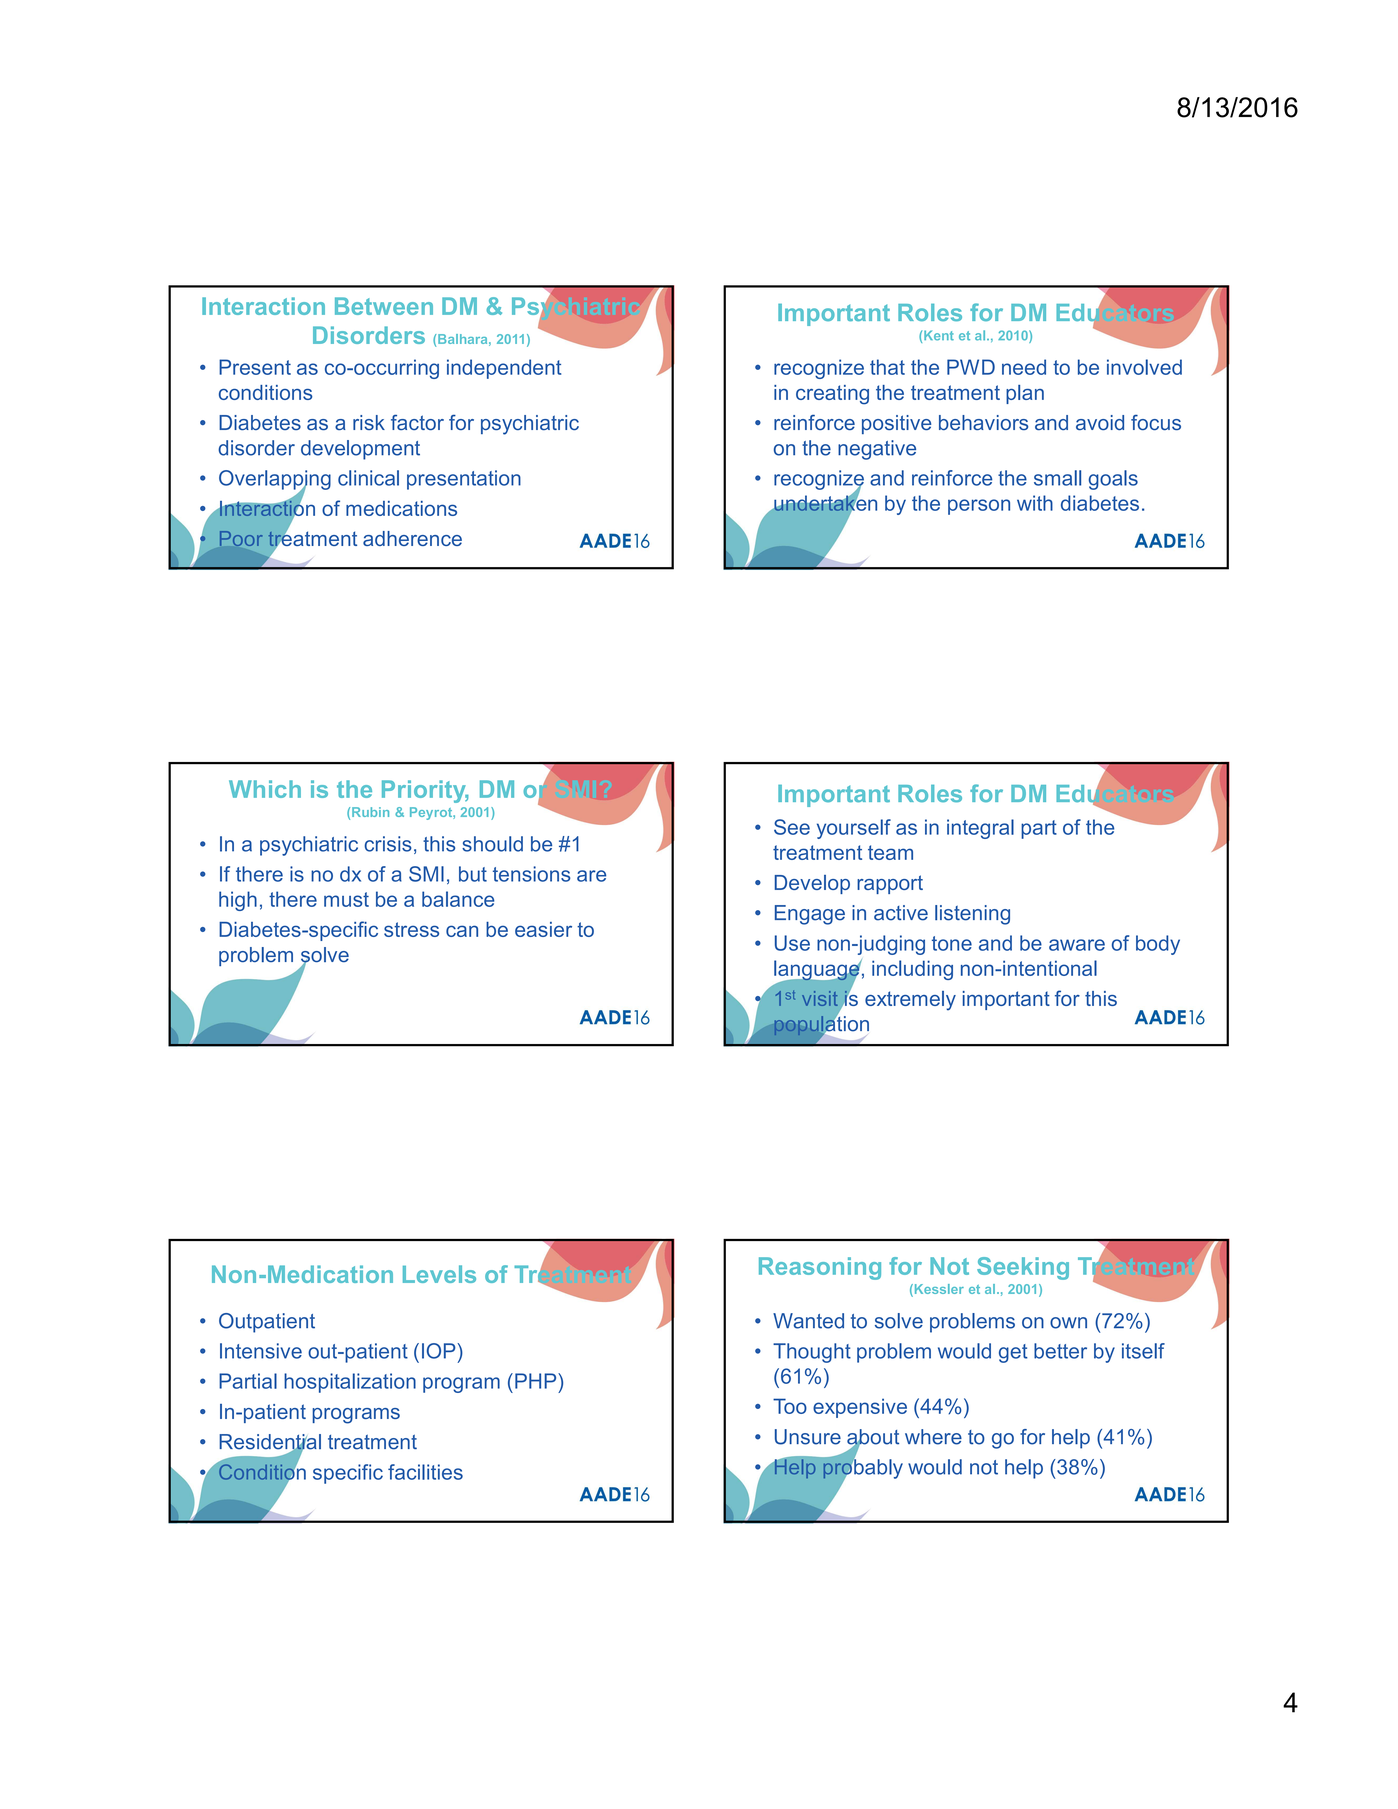  I want to click on visit, so click(820, 998).
